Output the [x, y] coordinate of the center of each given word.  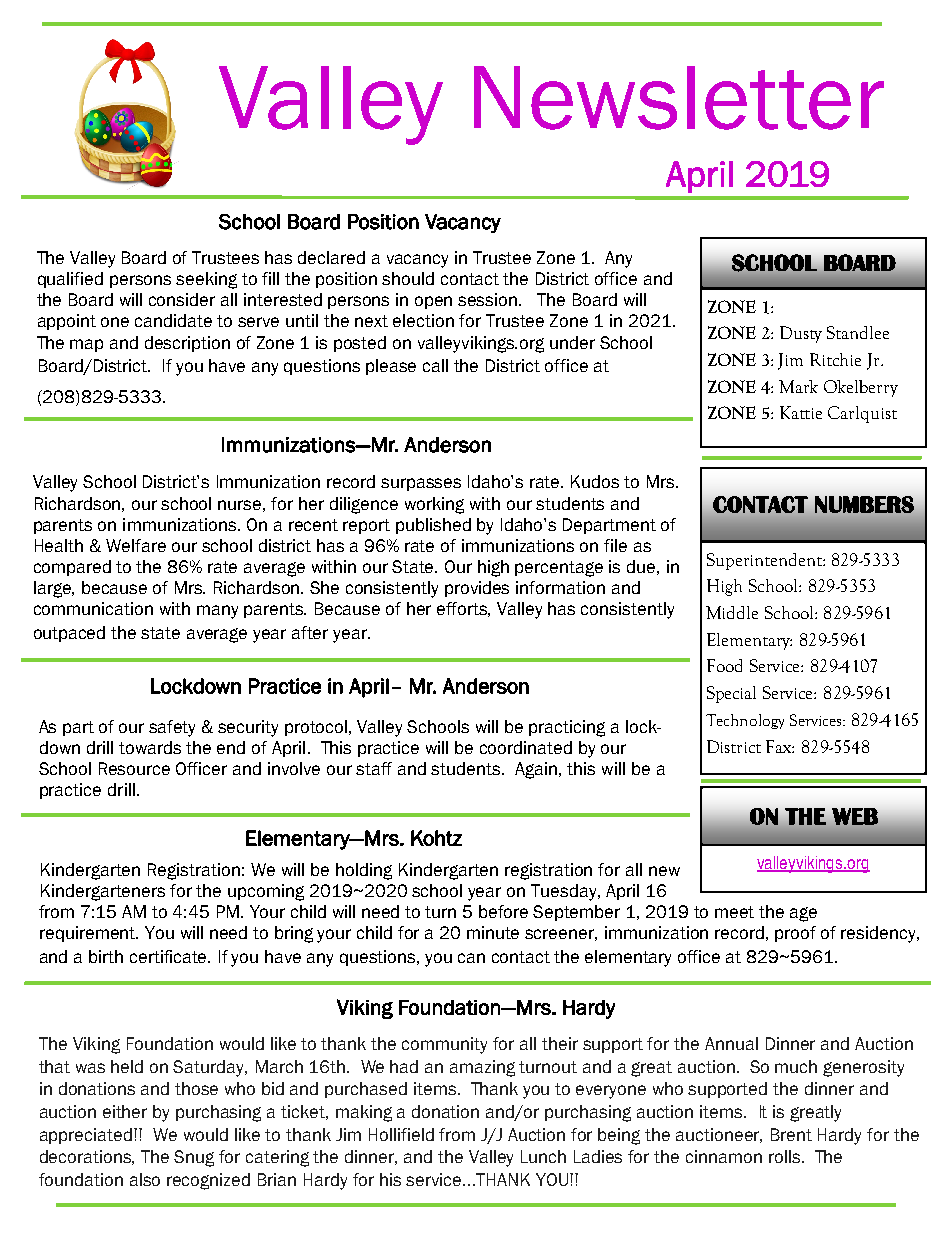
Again [537, 770]
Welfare [136, 545]
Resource [134, 768]
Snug [194, 1158]
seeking [206, 280]
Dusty [801, 334]
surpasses [421, 484]
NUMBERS [864, 504]
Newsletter [679, 98]
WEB [855, 816]
